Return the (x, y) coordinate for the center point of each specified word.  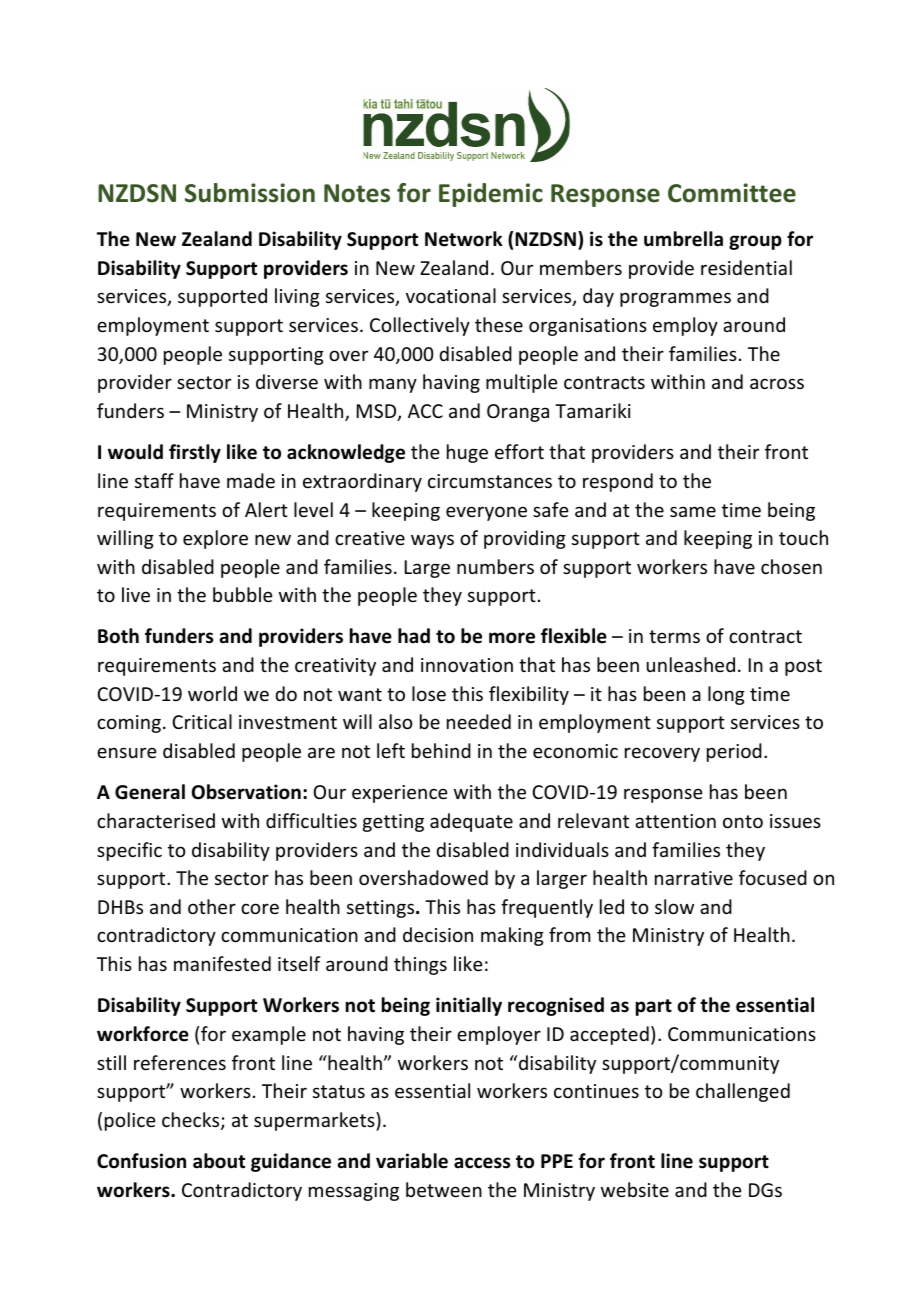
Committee (732, 193)
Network (464, 239)
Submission (250, 193)
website (635, 1189)
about (219, 1161)
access (482, 1163)
